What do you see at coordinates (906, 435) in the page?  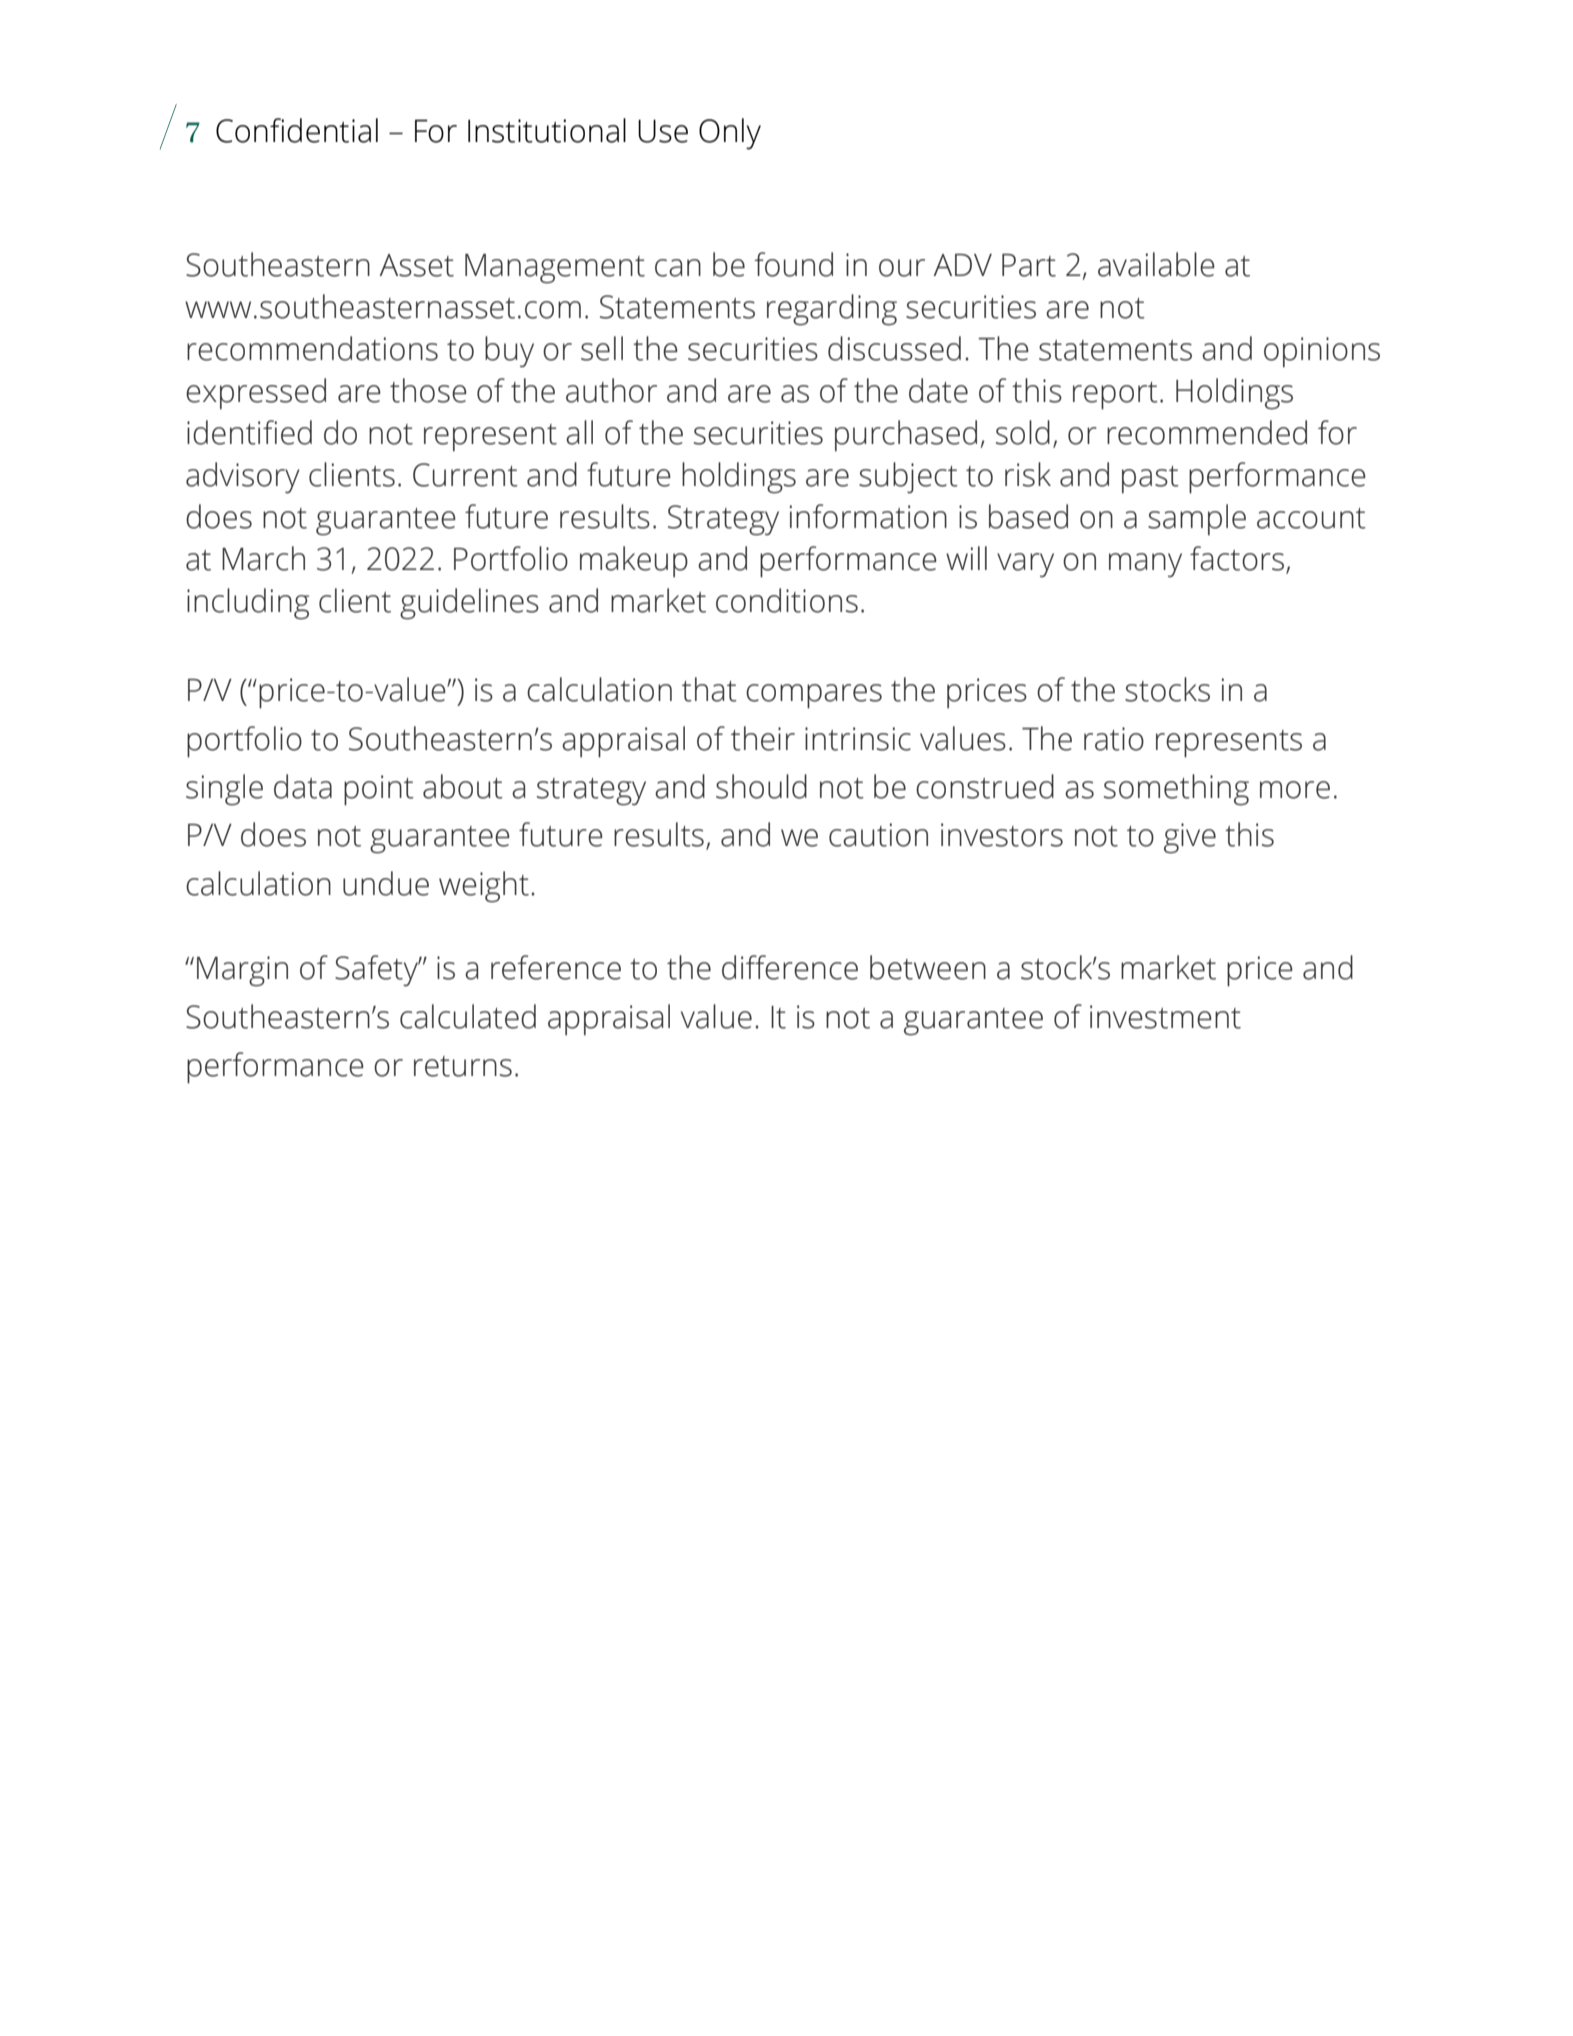 I see `purchased` at bounding box center [906, 435].
